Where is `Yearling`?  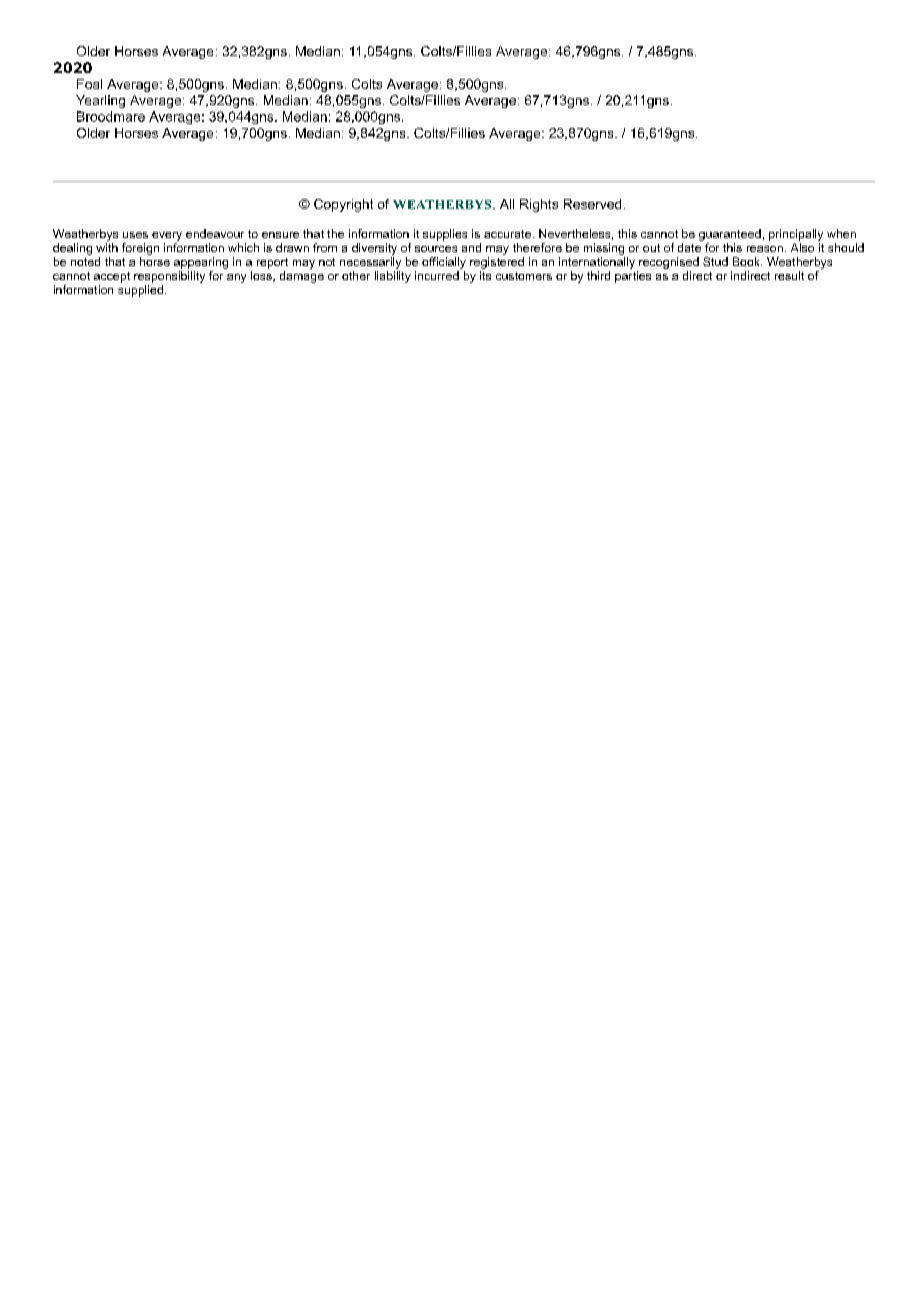 Yearling is located at coordinates (100, 101).
